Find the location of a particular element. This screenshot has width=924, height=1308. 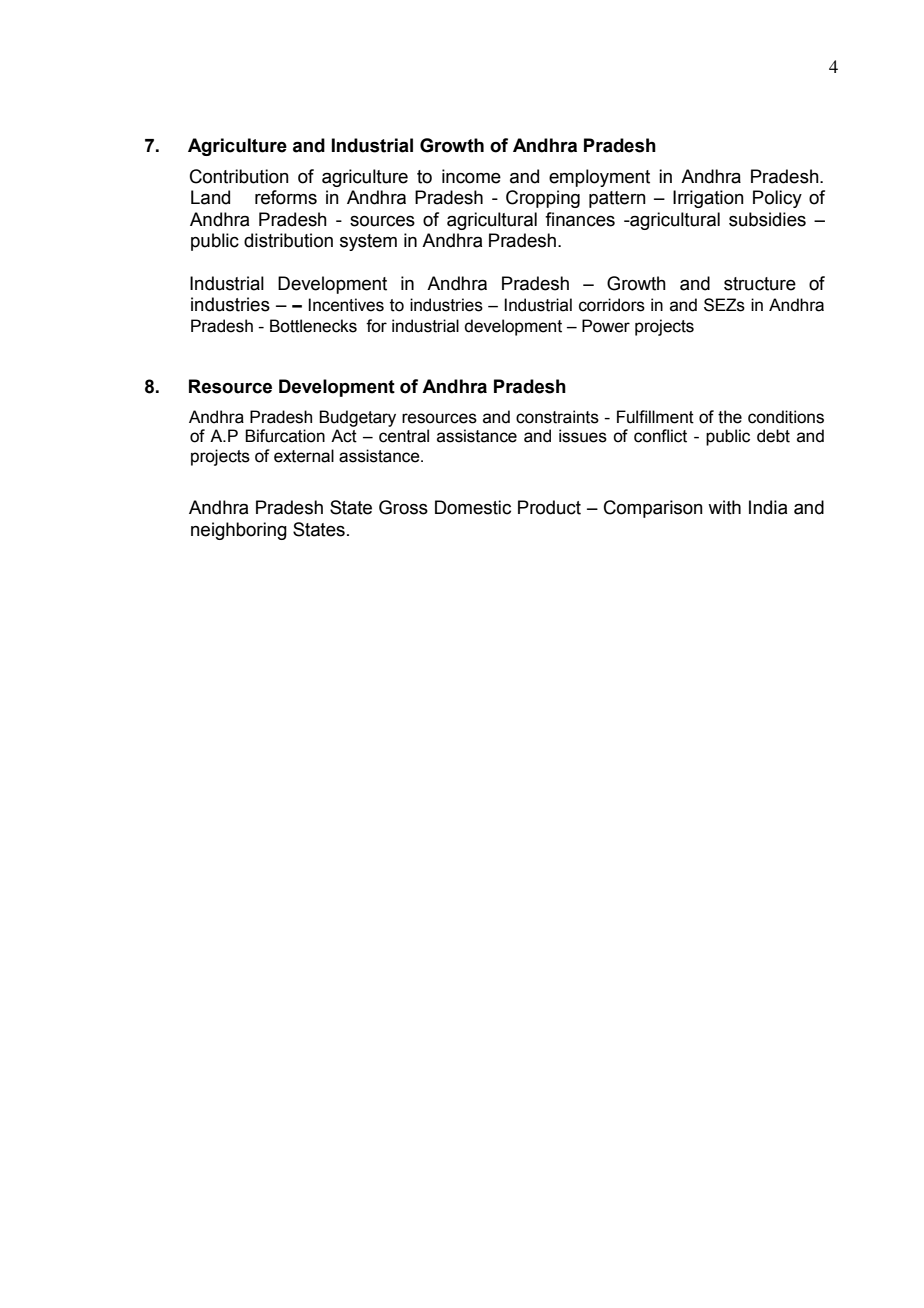

neighboring is located at coordinates (239, 531).
